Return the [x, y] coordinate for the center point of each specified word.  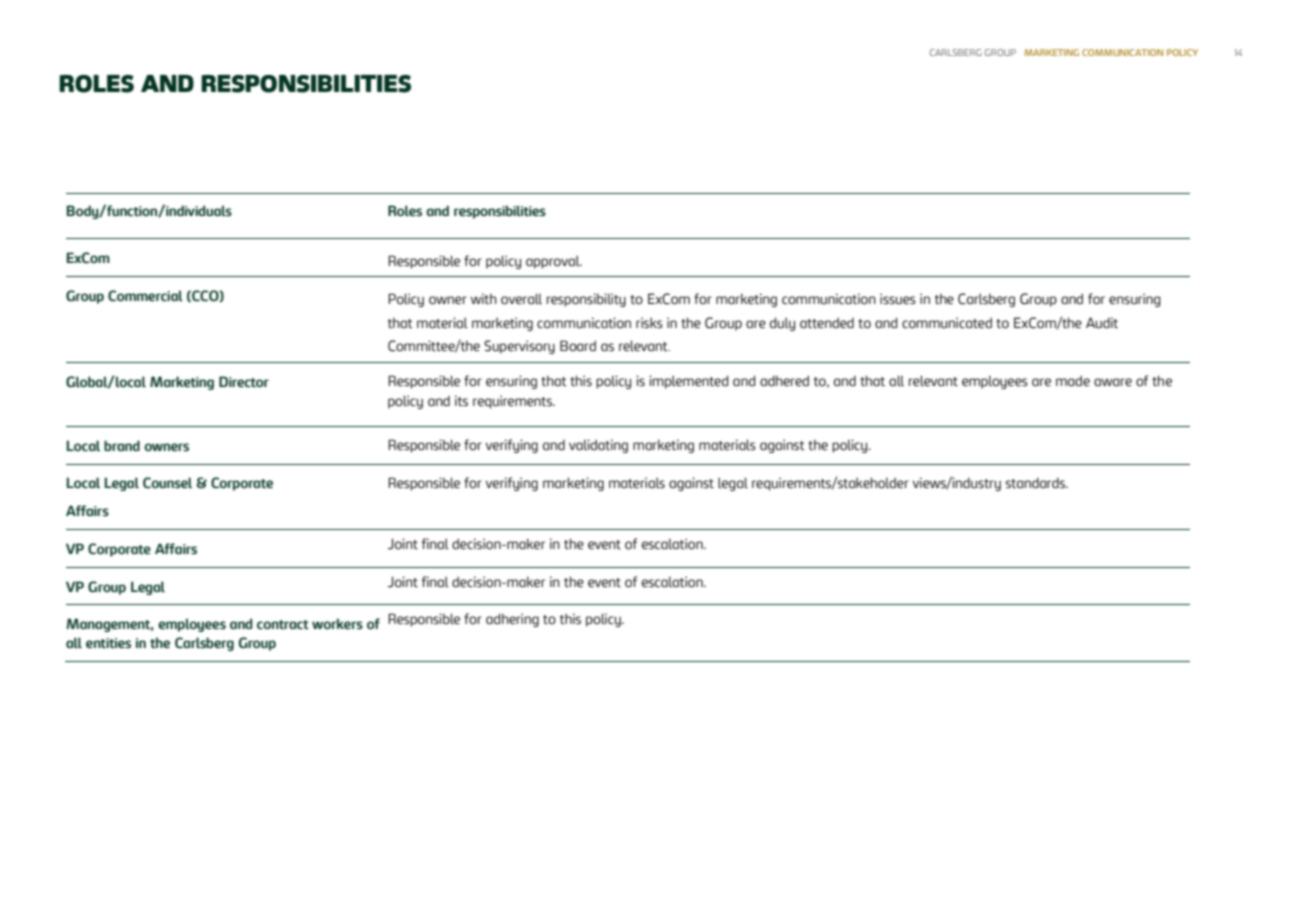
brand [122, 445]
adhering [512, 620]
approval [554, 262]
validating [598, 446]
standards [1036, 483]
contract [283, 625]
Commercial [145, 296]
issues [898, 299]
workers [337, 624]
